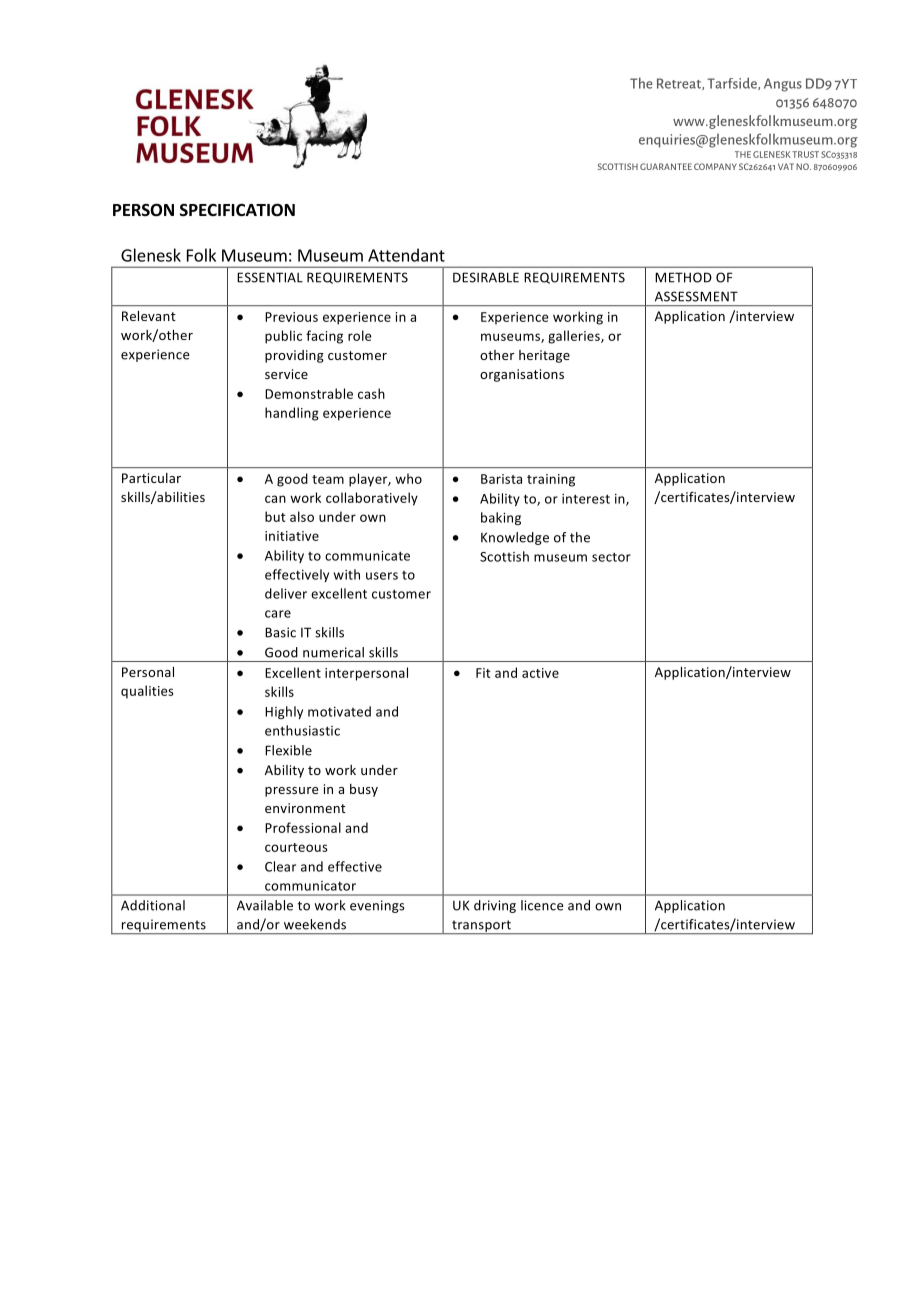 The height and width of the screenshot is (1309, 924). Describe the element at coordinates (237, 209) in the screenshot. I see `SPECIFICATION` at that location.
